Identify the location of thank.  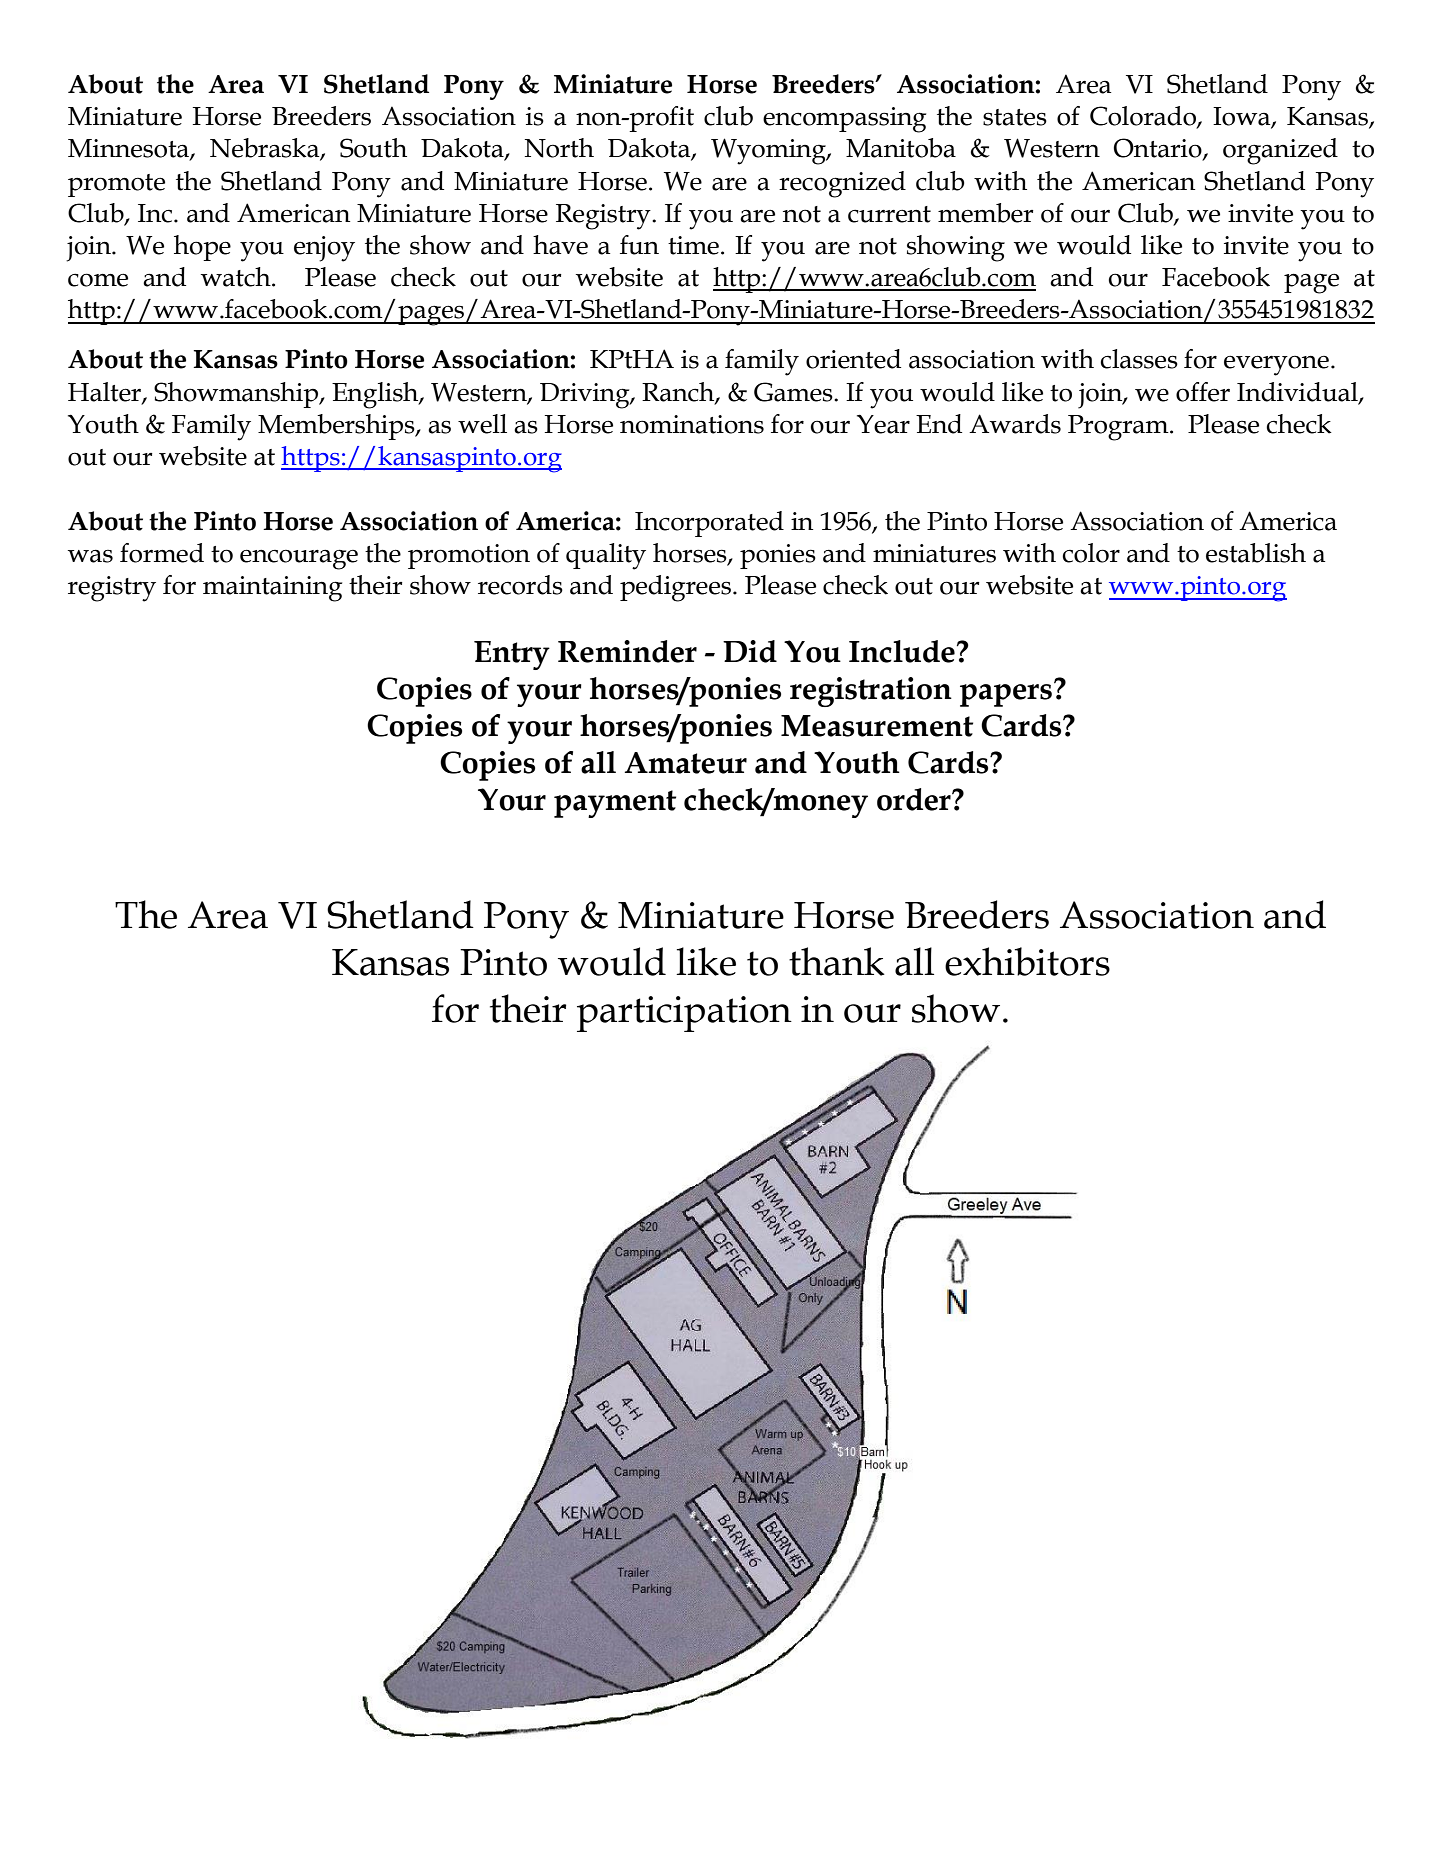
(837, 961).
